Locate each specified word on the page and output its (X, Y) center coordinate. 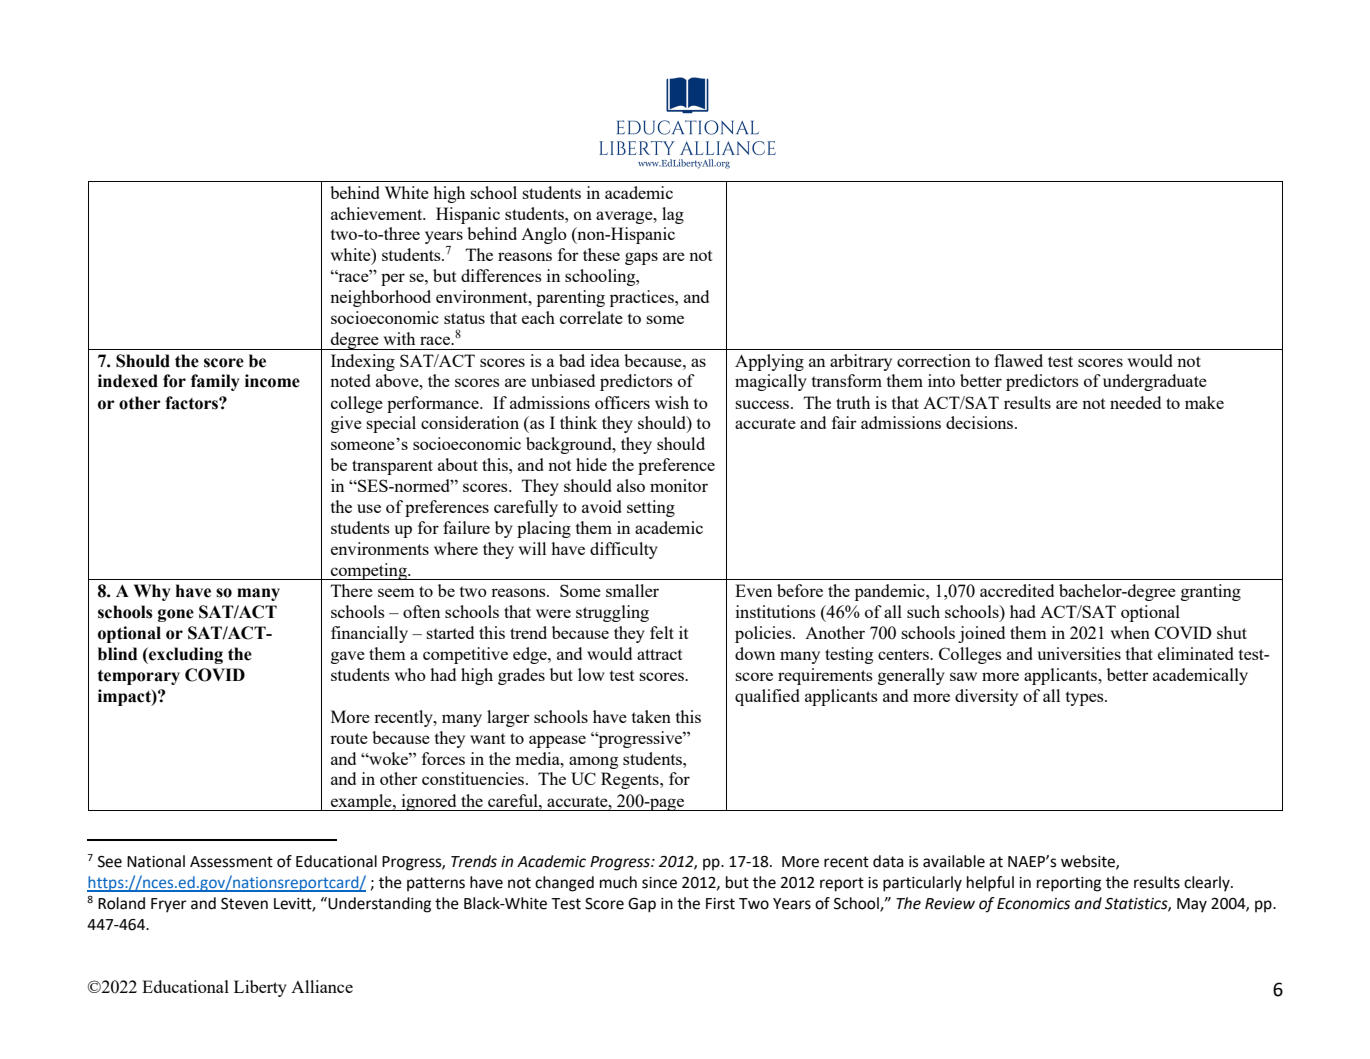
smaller (632, 590)
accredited (1017, 590)
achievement (378, 213)
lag (673, 215)
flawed (1018, 360)
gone (176, 615)
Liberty (260, 988)
